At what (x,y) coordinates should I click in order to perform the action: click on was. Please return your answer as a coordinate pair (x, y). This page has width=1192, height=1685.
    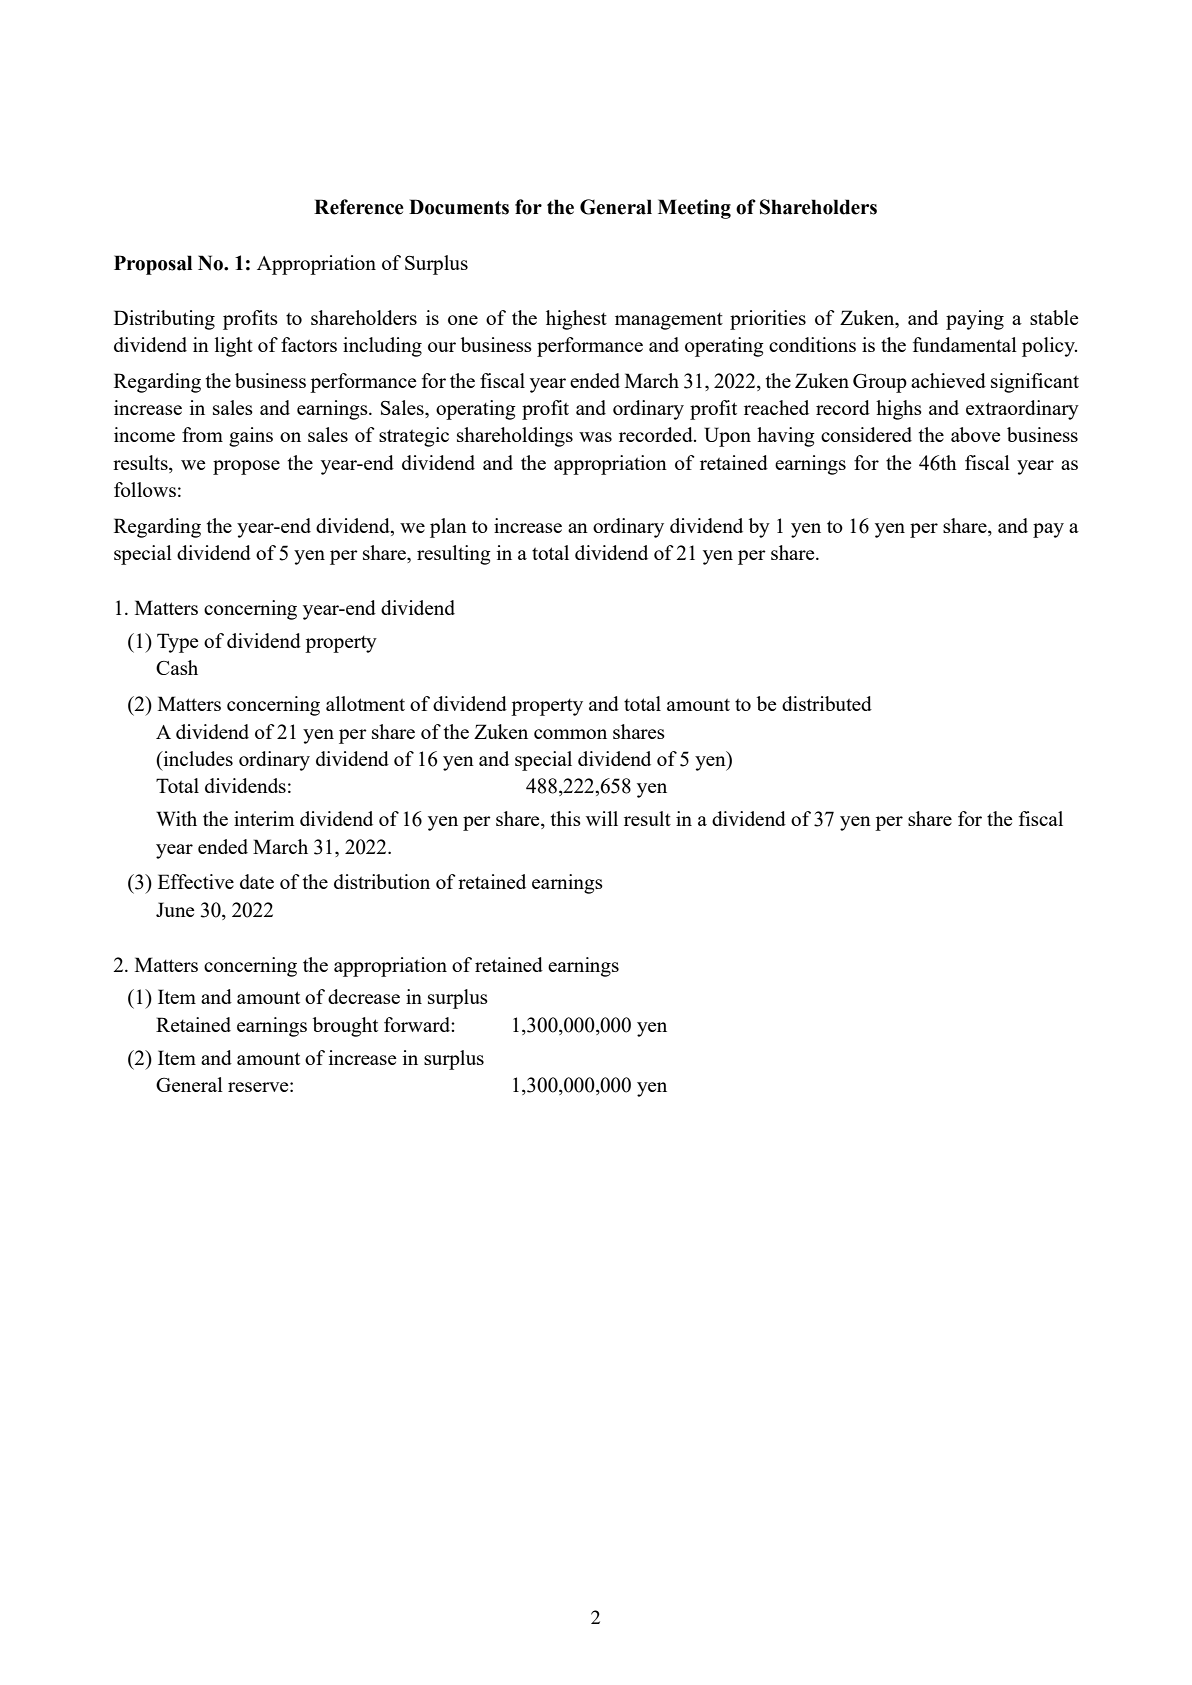
    Looking at the image, I should click on (595, 437).
